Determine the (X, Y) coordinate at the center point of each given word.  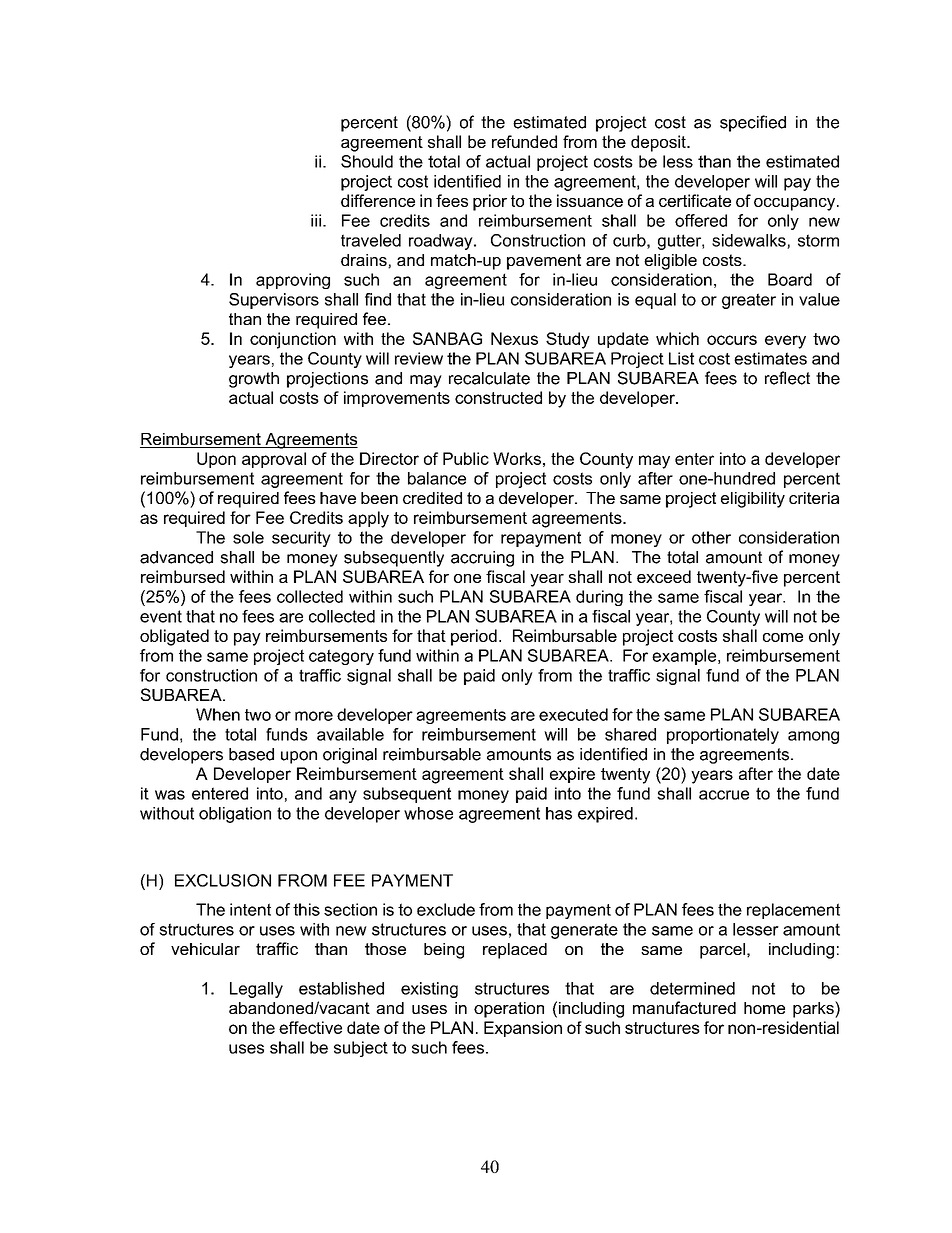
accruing (482, 559)
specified (753, 123)
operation (509, 1010)
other (711, 537)
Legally (256, 990)
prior (490, 202)
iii (316, 220)
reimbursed (183, 576)
